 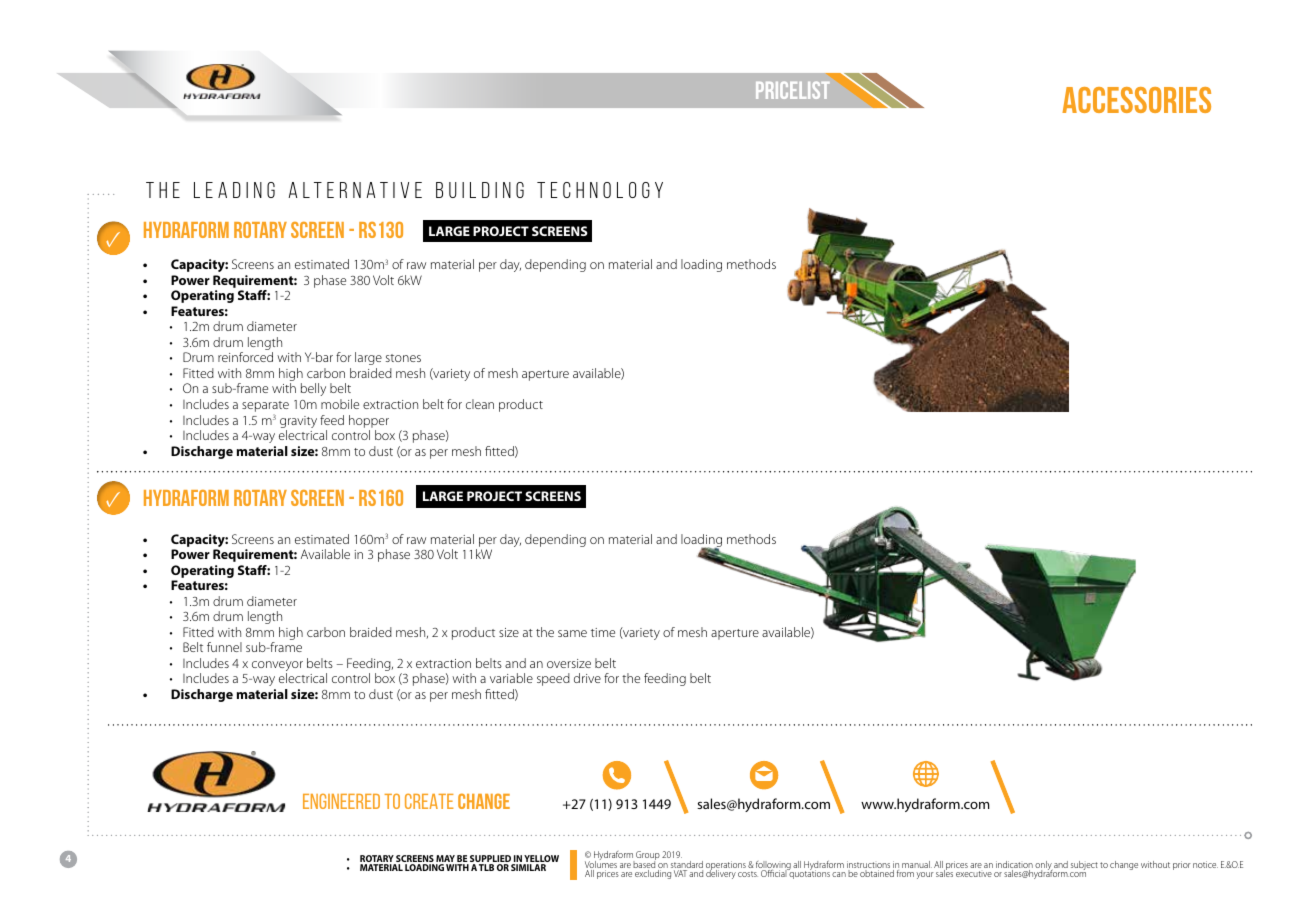 I want to click on gravity, so click(x=298, y=423).
